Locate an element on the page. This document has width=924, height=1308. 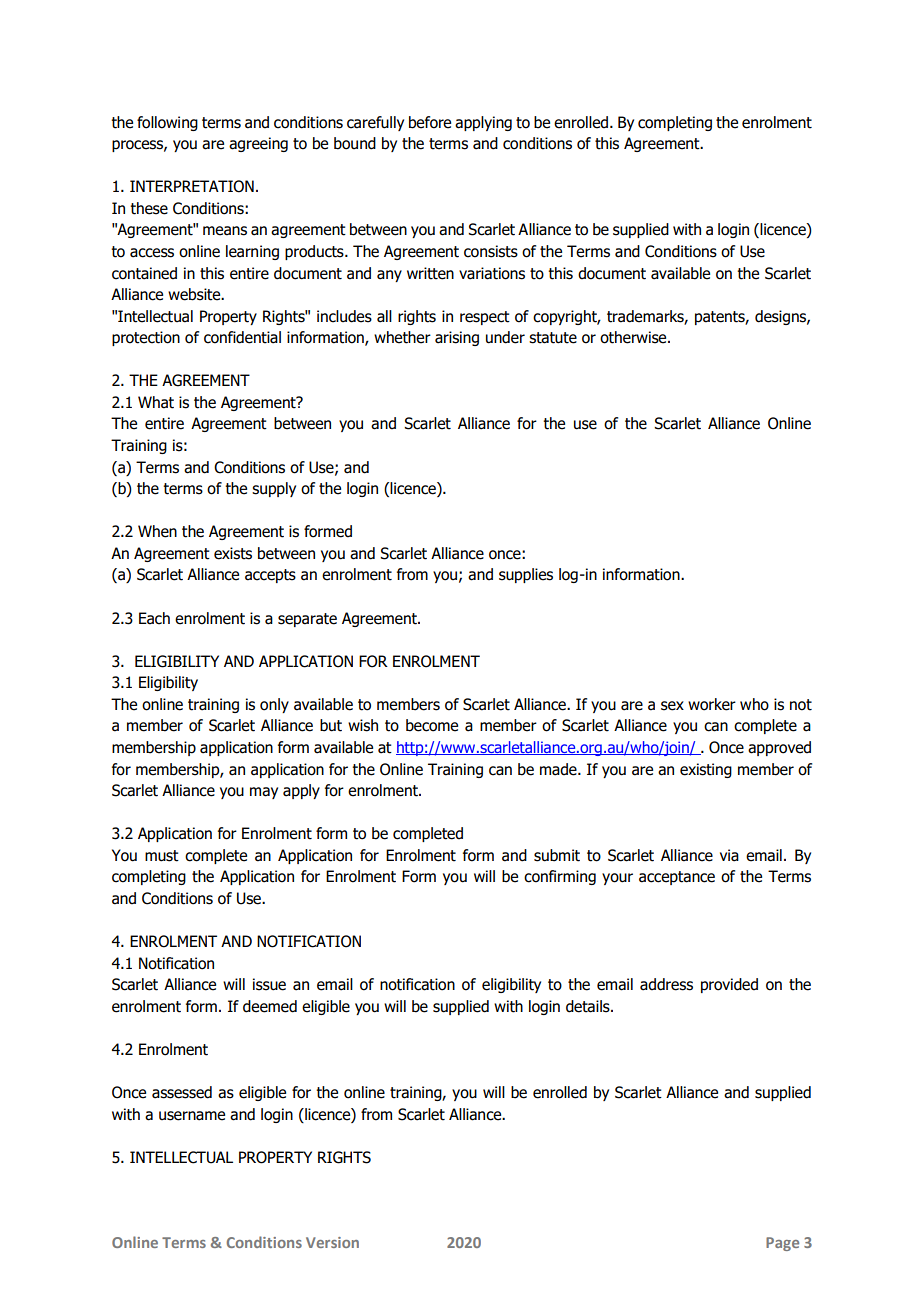
otherwise is located at coordinates (634, 337).
